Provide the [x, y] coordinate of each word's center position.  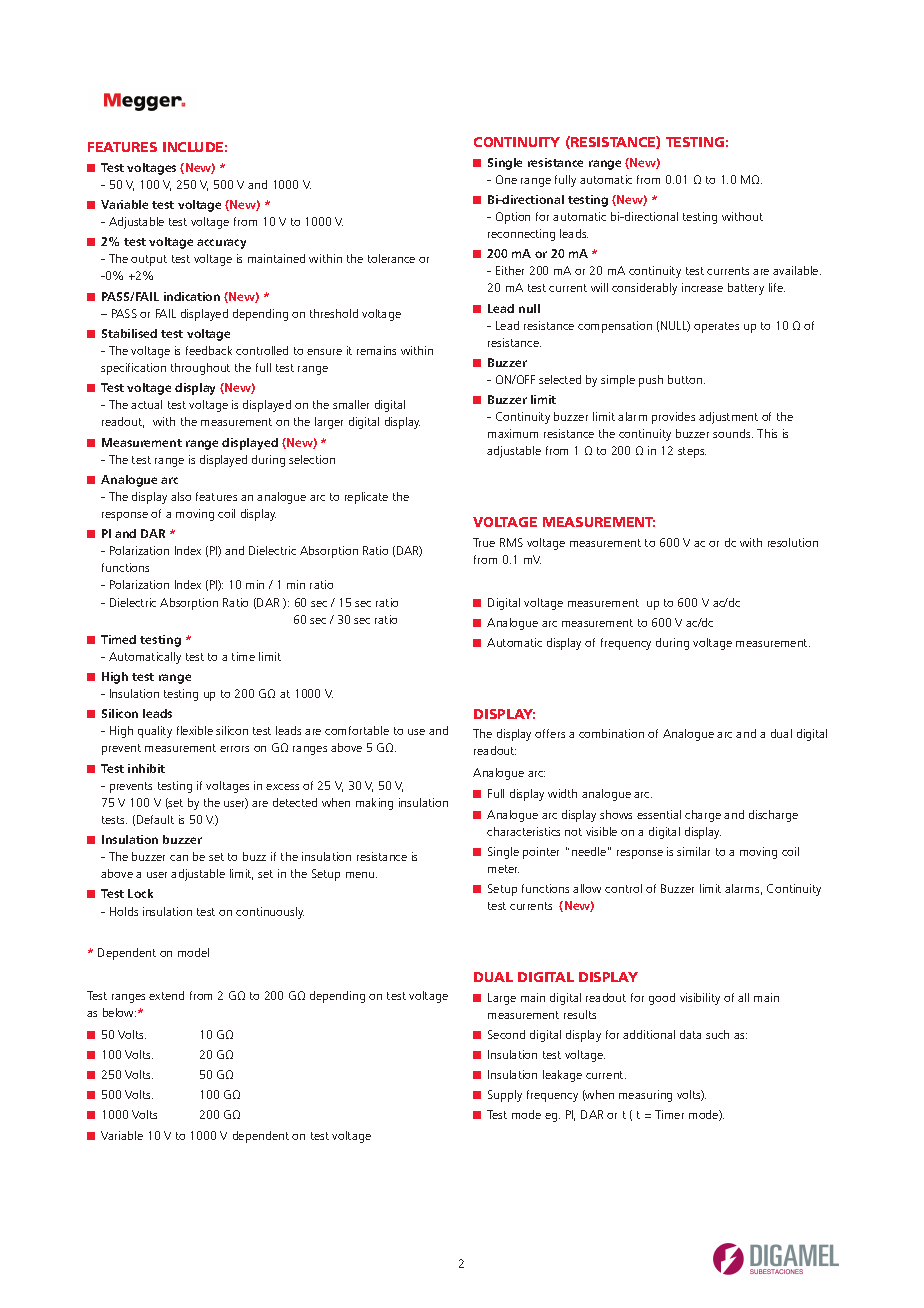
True [484, 542]
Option [513, 218]
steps [692, 452]
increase [702, 287]
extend [166, 995]
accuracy [221, 244]
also [181, 496]
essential [659, 814]
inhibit [146, 768]
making [374, 804]
